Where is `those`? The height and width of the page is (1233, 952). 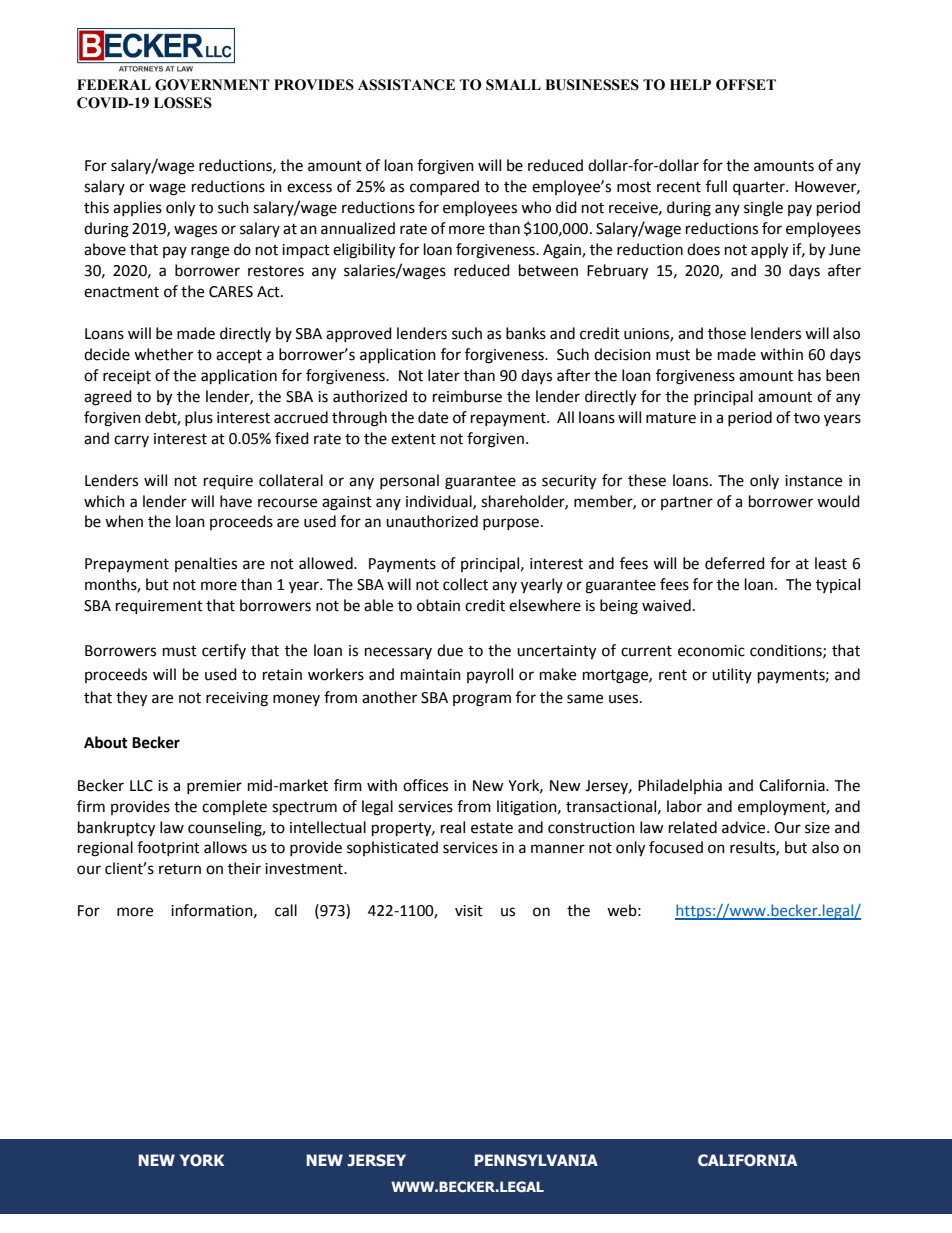
those is located at coordinates (727, 333).
